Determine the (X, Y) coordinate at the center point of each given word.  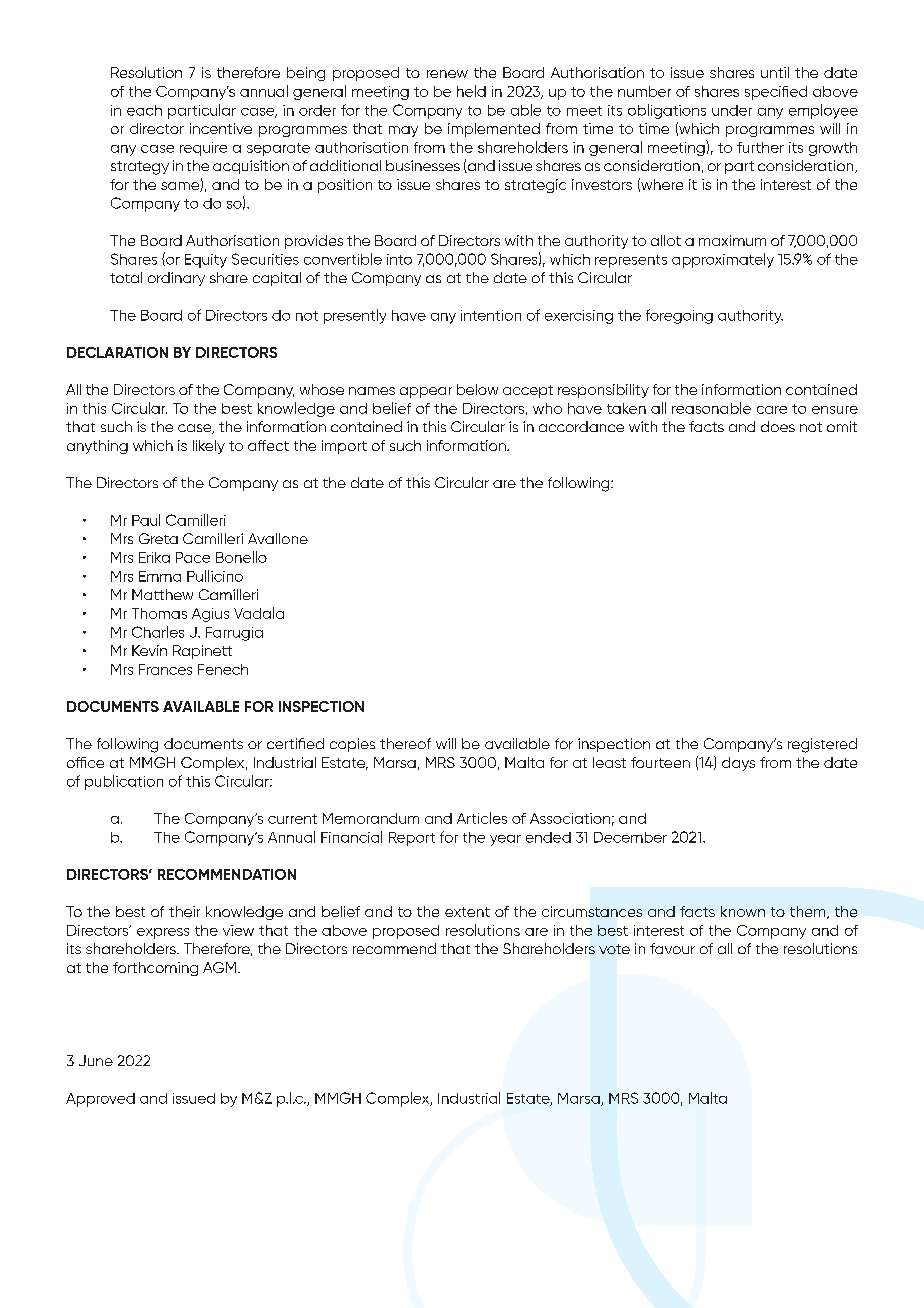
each (144, 110)
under (732, 110)
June (96, 1060)
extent (467, 912)
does (778, 426)
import (344, 447)
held (471, 91)
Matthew (162, 594)
